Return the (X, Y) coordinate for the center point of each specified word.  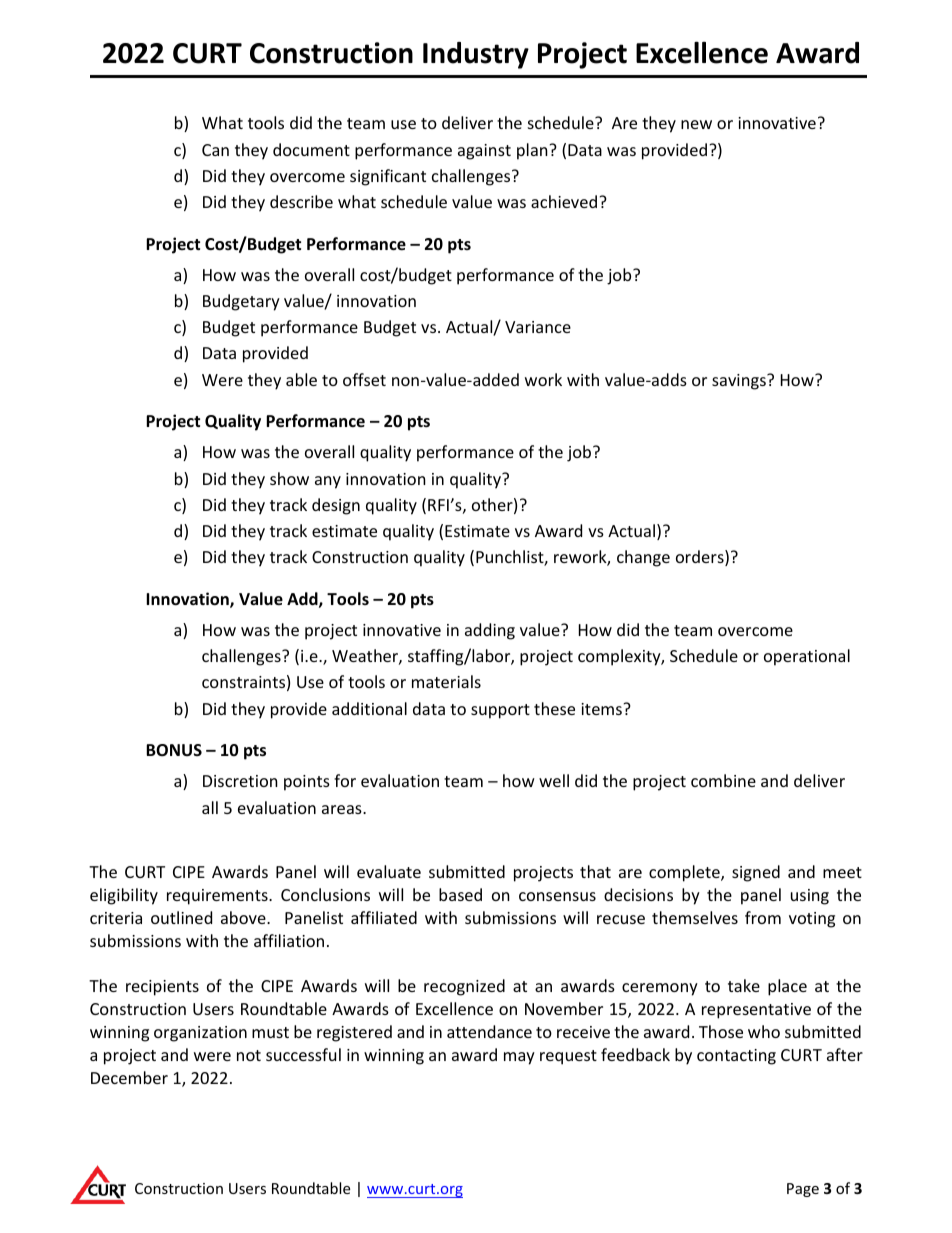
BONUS (174, 750)
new (696, 124)
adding (490, 631)
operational (807, 657)
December (129, 1077)
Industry (476, 55)
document (311, 149)
